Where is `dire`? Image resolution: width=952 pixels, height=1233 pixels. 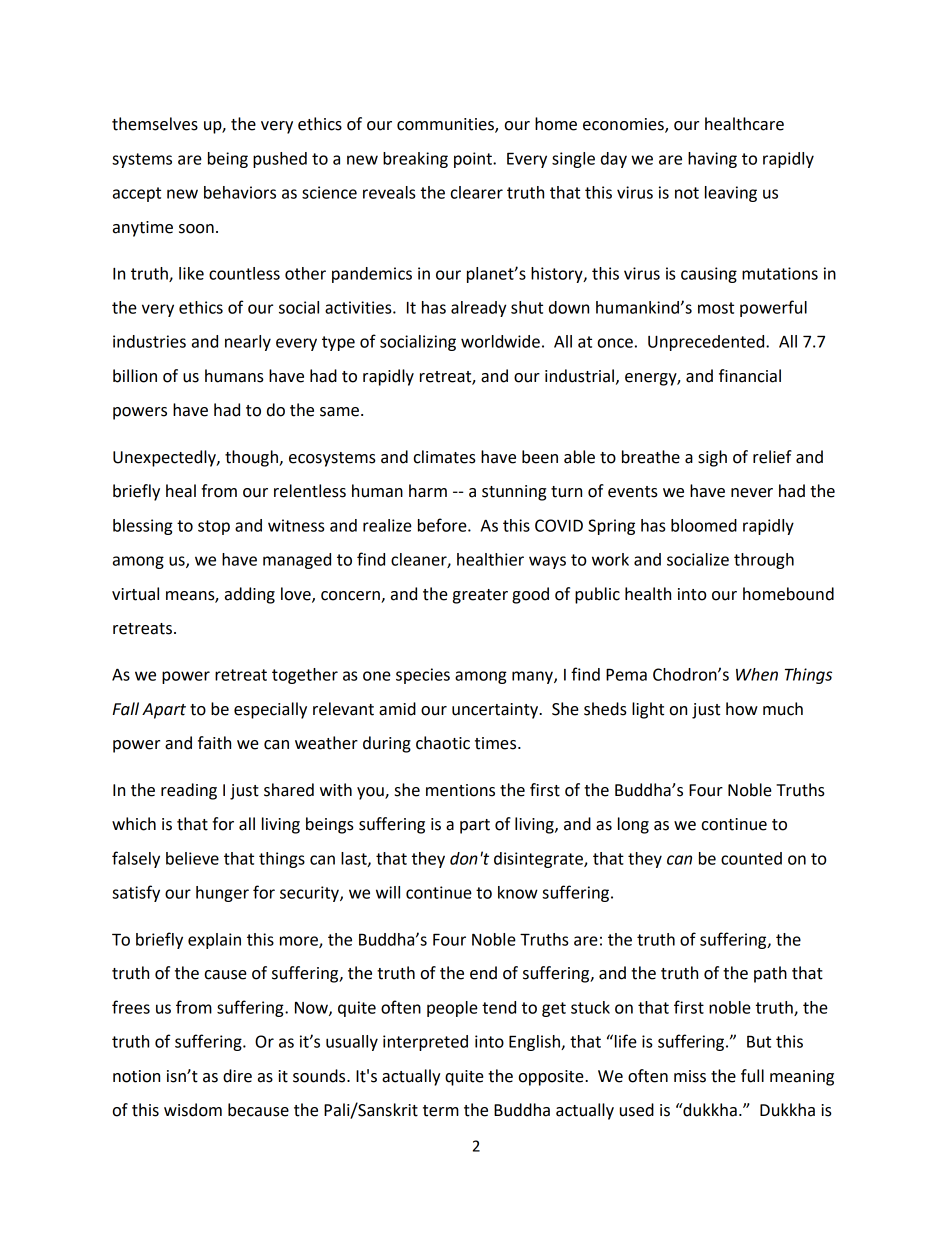 dire is located at coordinates (237, 1076).
